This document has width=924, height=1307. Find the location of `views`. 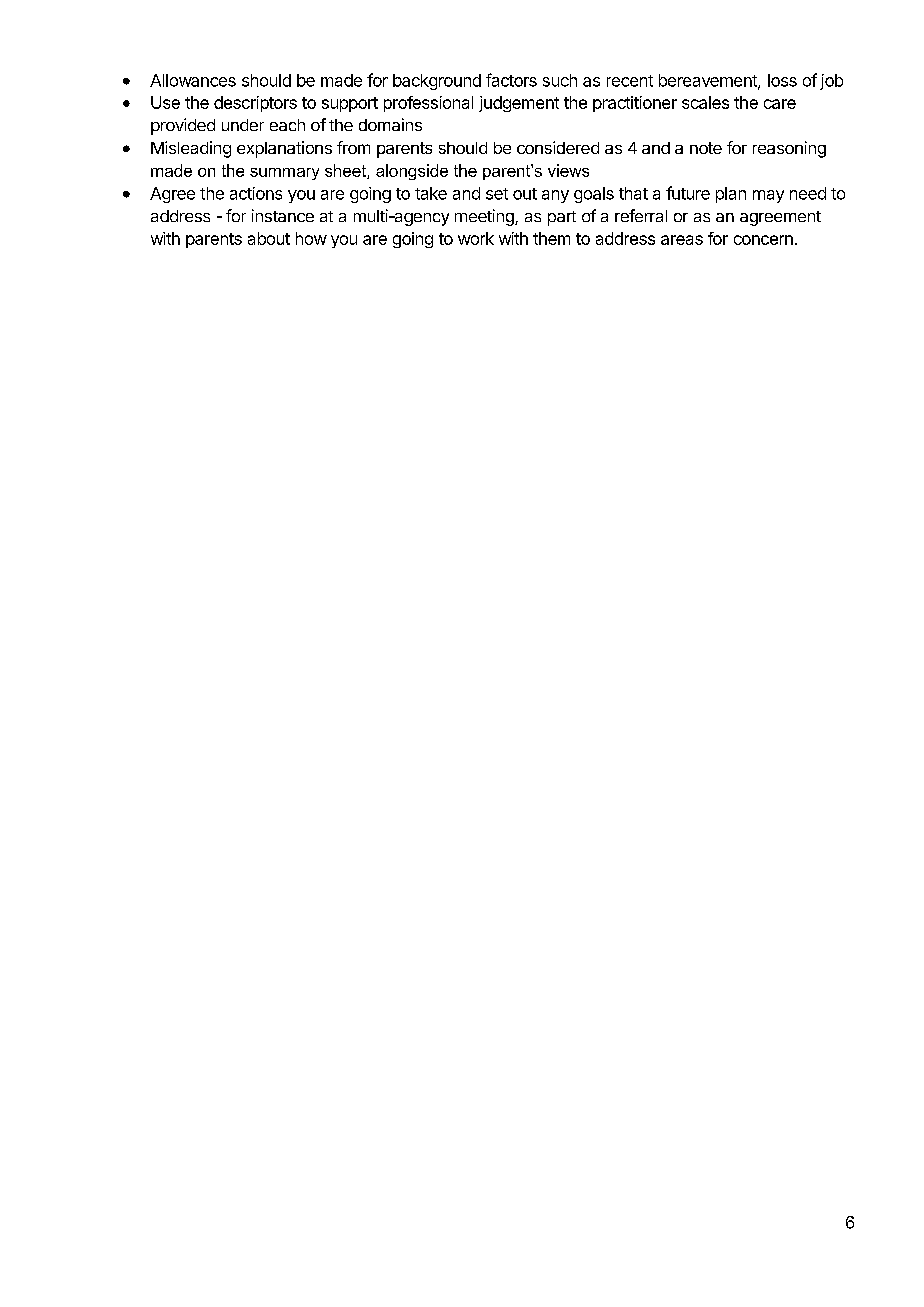

views is located at coordinates (568, 170).
